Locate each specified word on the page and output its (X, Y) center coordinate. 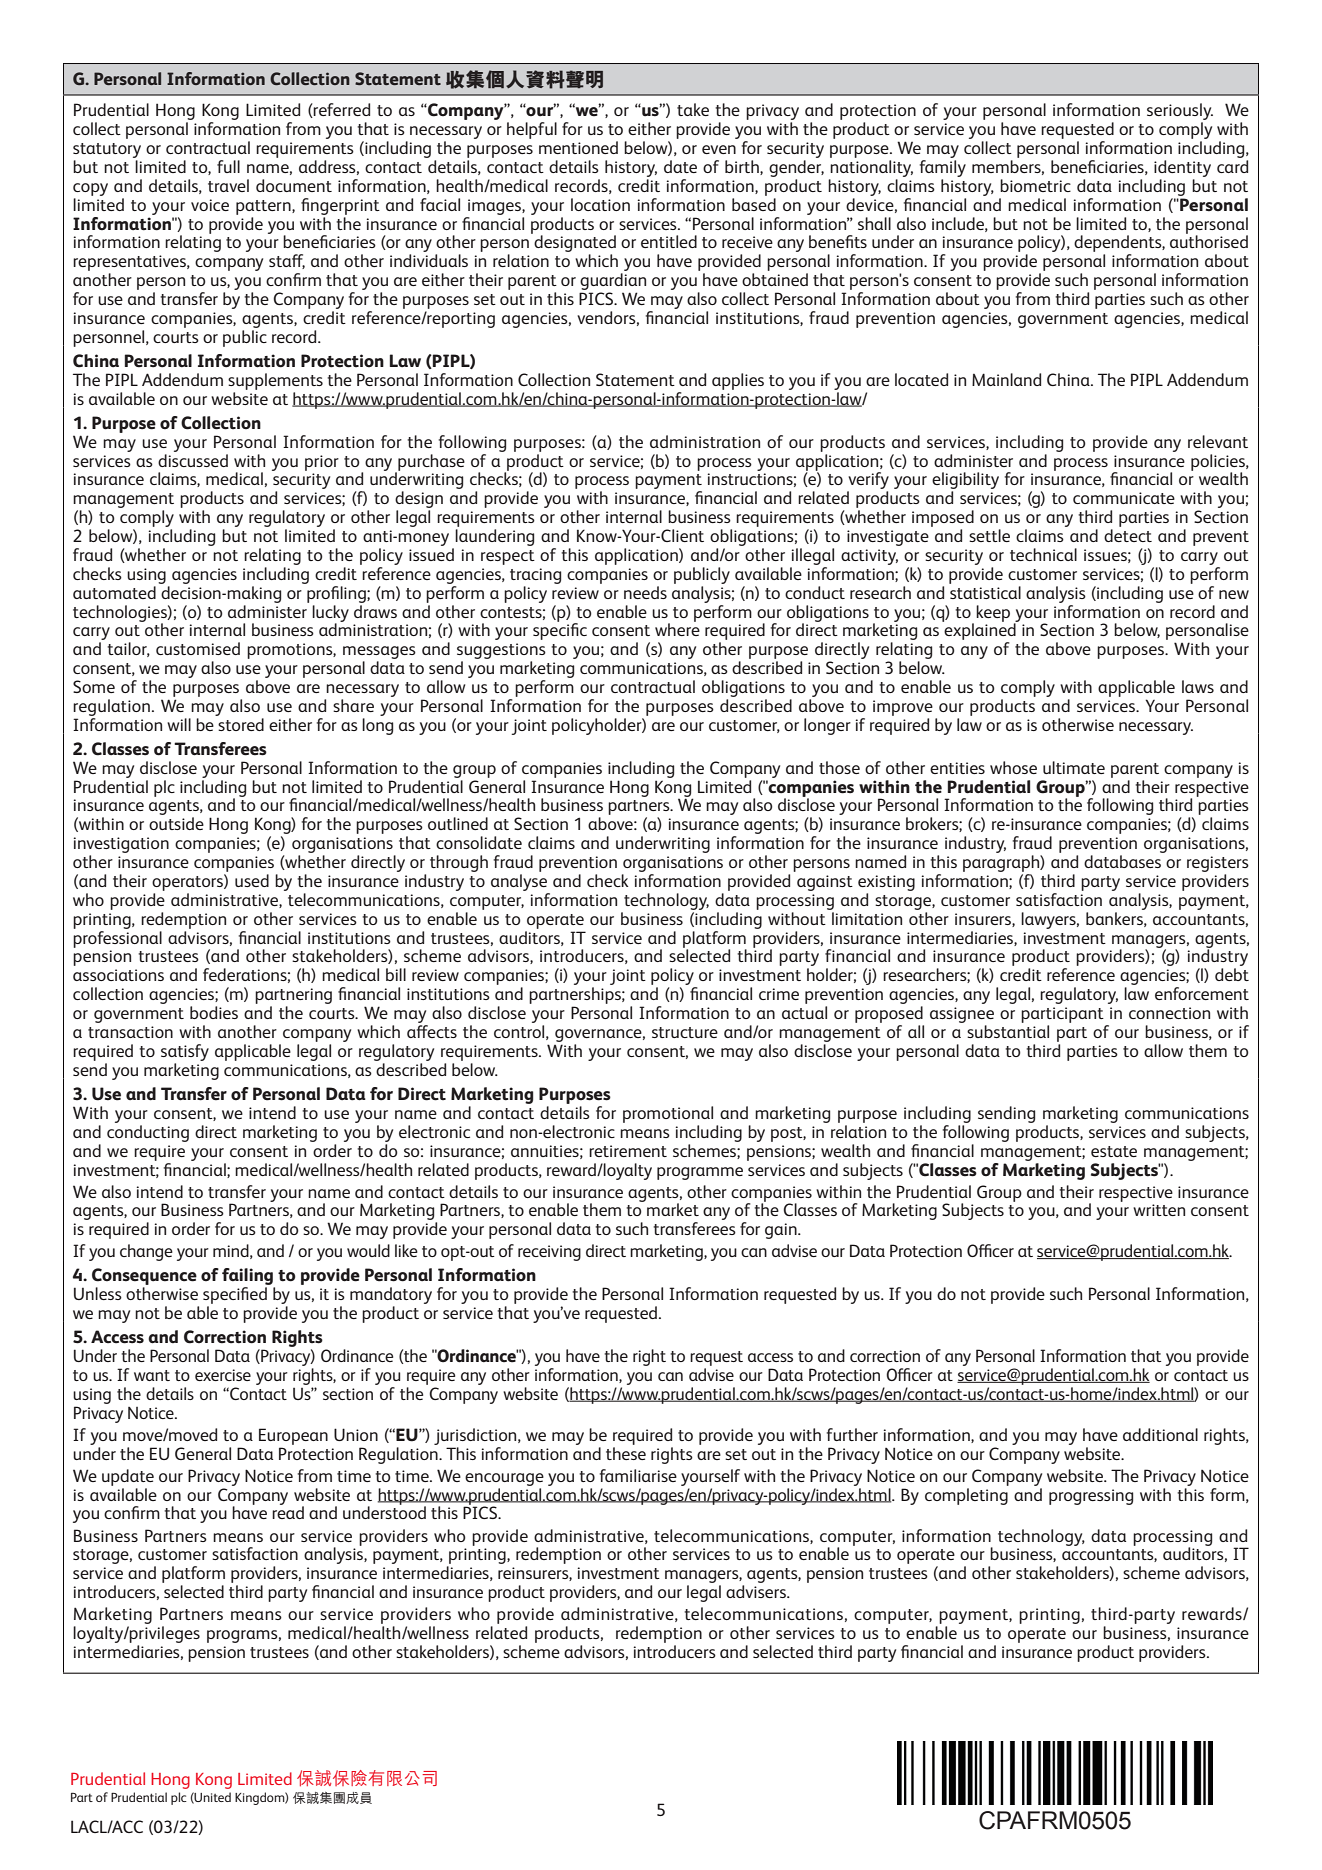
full (228, 166)
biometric (1035, 185)
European (293, 1436)
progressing (1091, 1497)
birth (743, 167)
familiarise (638, 1475)
